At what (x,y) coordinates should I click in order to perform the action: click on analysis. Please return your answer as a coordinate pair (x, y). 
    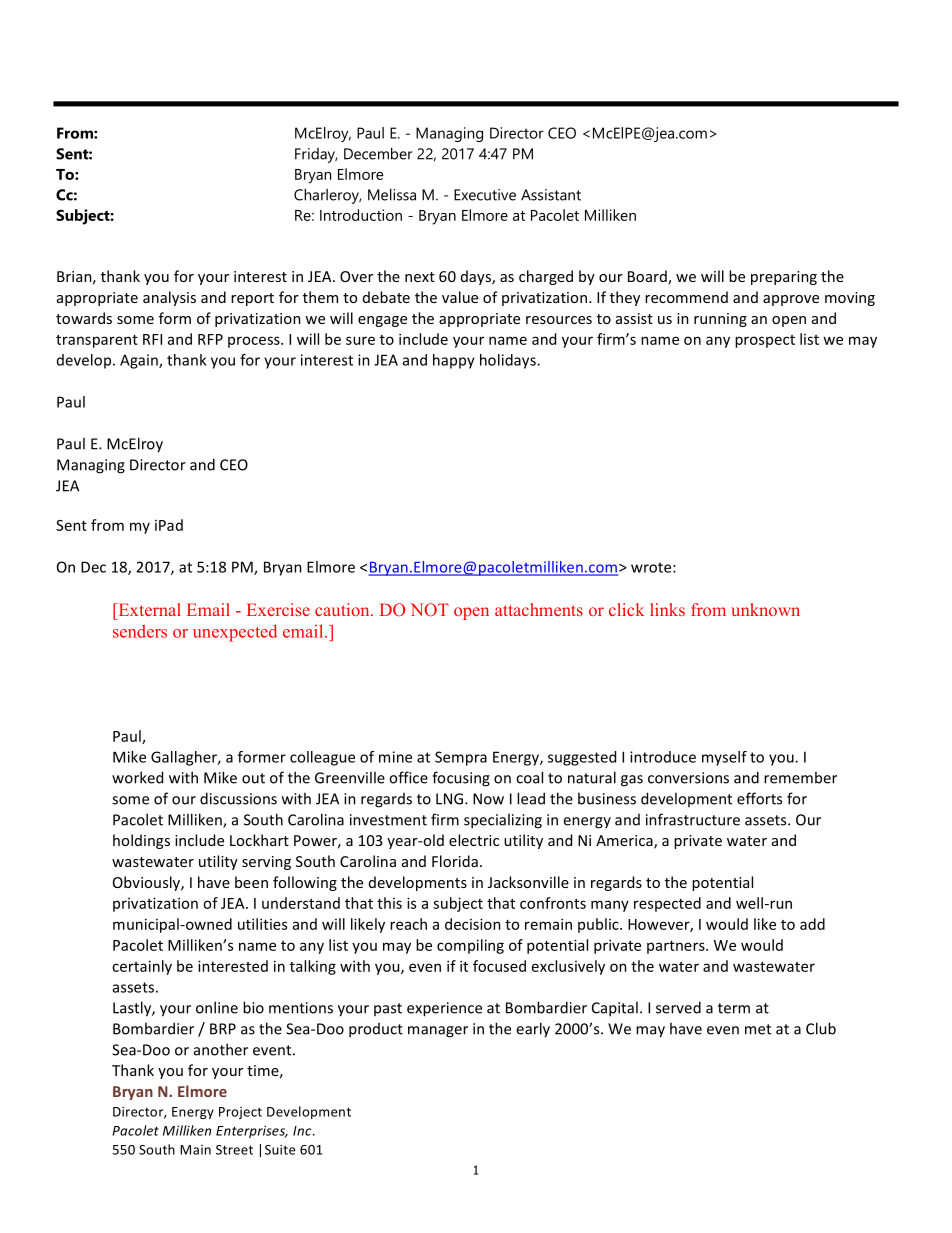
    Looking at the image, I should click on (169, 298).
